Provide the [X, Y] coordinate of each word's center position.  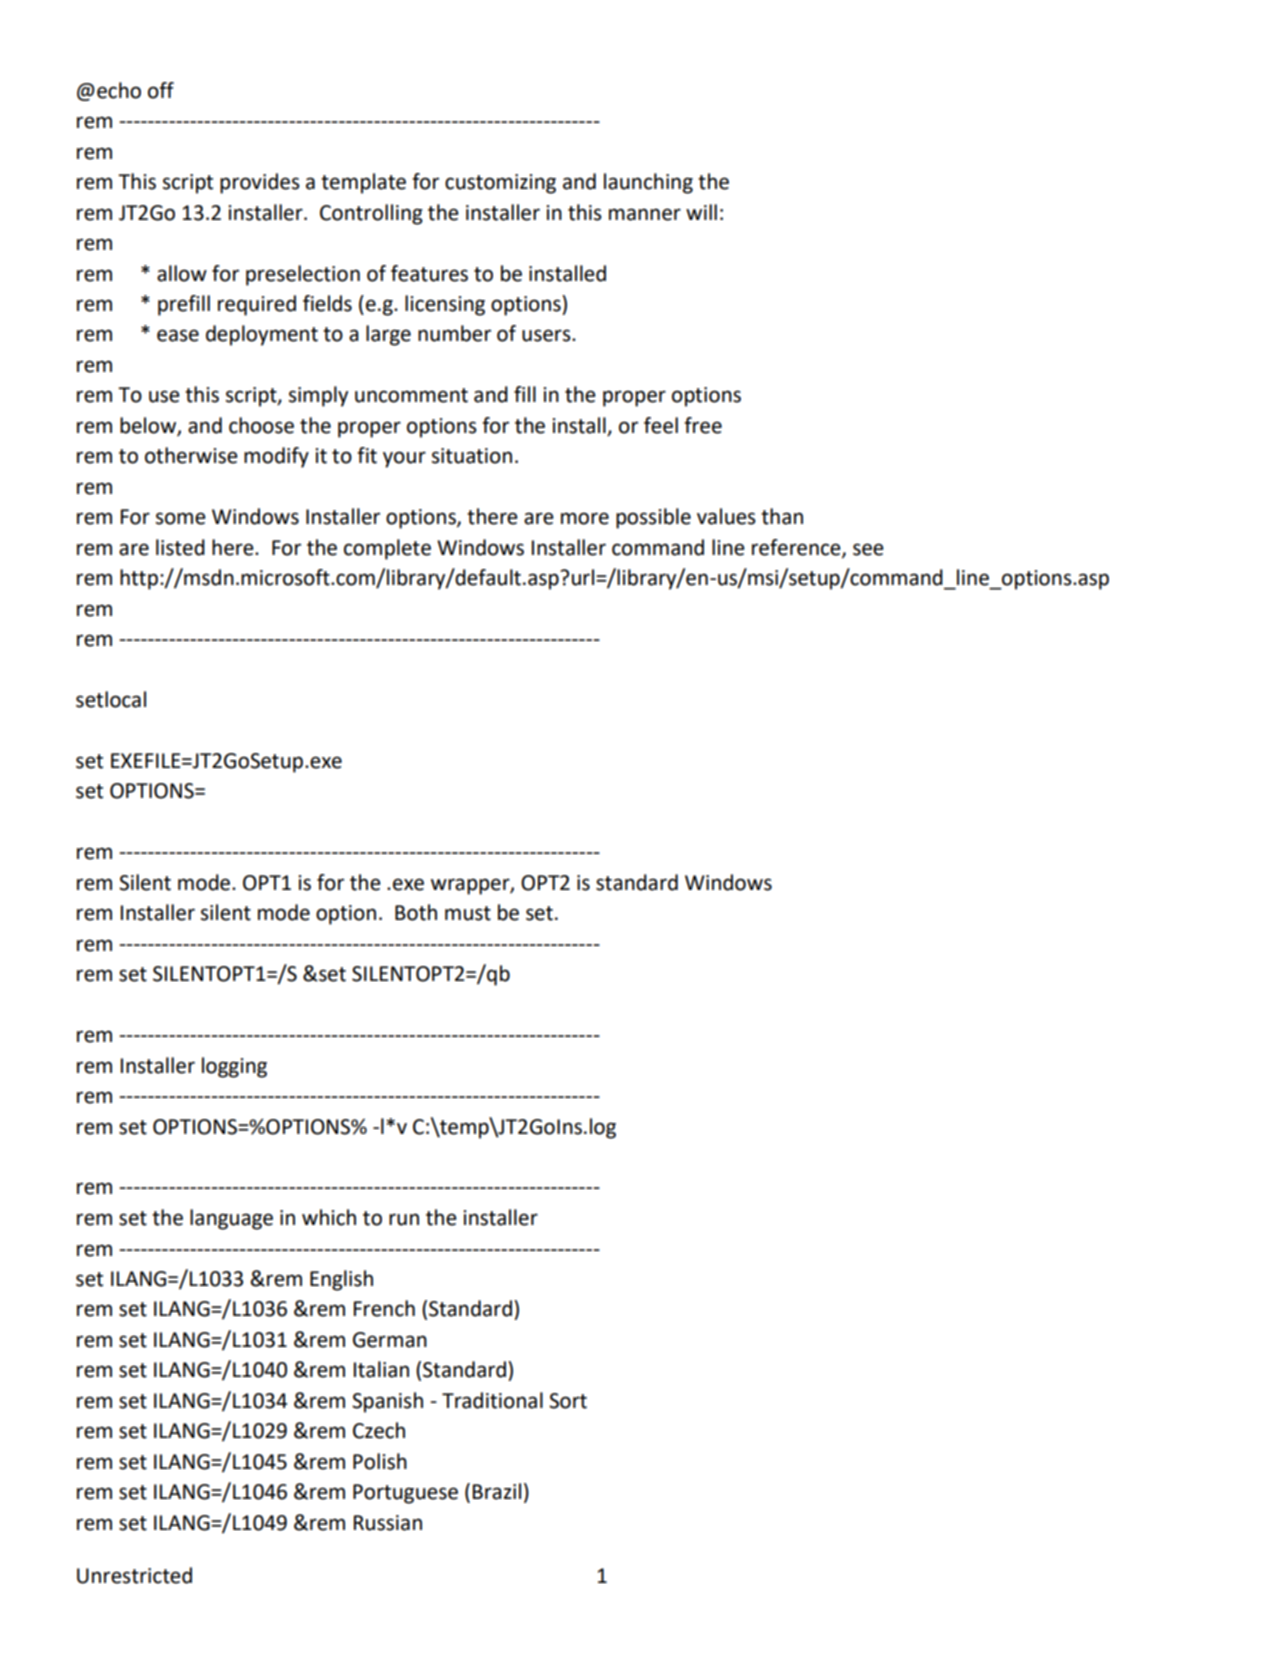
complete [387, 549]
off [161, 90]
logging [234, 1067]
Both [416, 912]
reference [797, 548]
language [231, 1219]
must [468, 913]
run [404, 1219]
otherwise [191, 455]
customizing [500, 184]
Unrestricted [134, 1575]
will [701, 212]
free [703, 425]
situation [472, 456]
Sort [568, 1401]
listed [180, 547]
